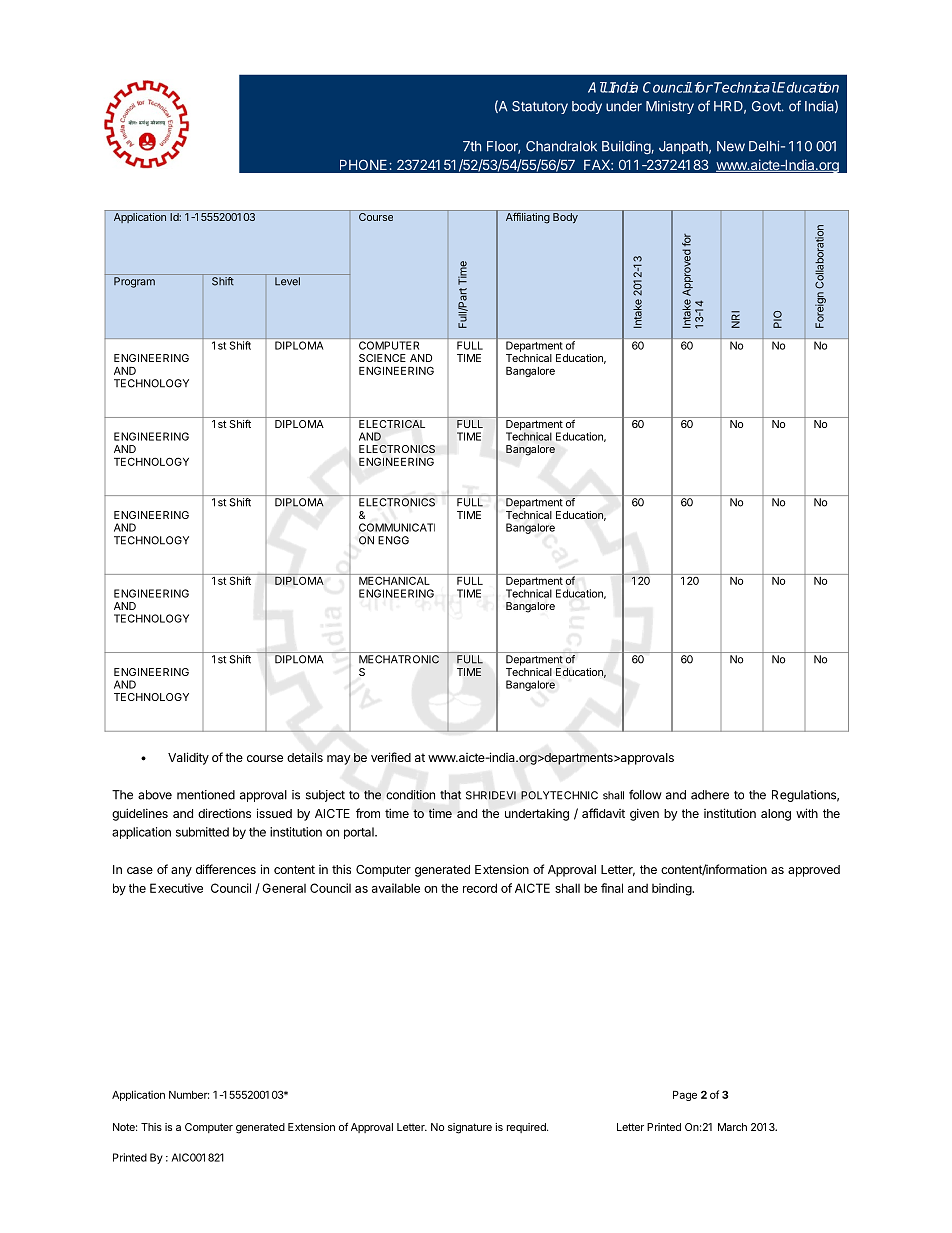  I want to click on Level, so click(287, 281).
